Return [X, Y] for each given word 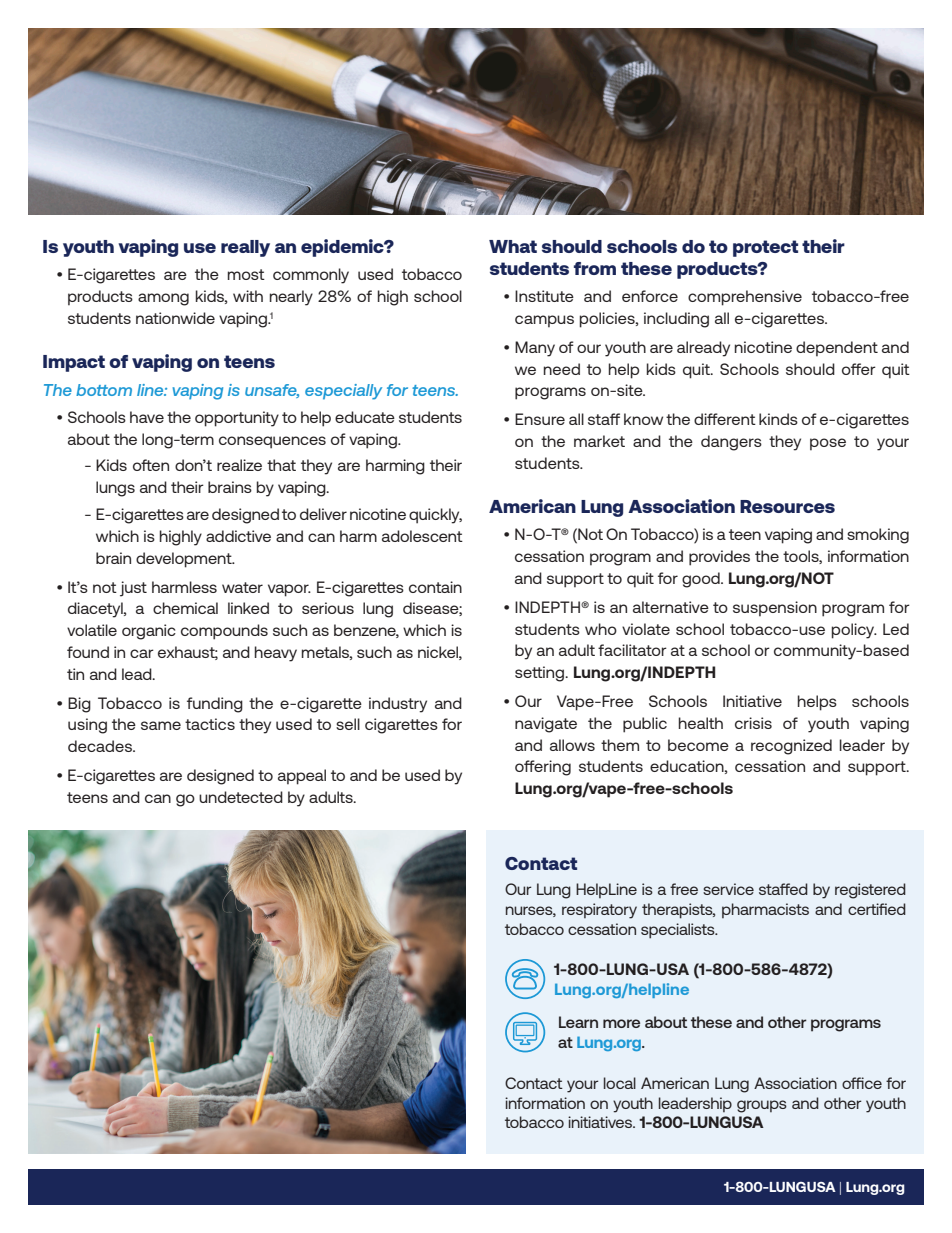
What [513, 246]
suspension [775, 609]
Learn [578, 1022]
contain [435, 587]
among [163, 299]
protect [765, 248]
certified [877, 909]
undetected [241, 797]
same [161, 725]
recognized [791, 747]
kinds [778, 419]
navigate [546, 725]
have [147, 417]
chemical [185, 608]
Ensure [540, 419]
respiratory [599, 911]
